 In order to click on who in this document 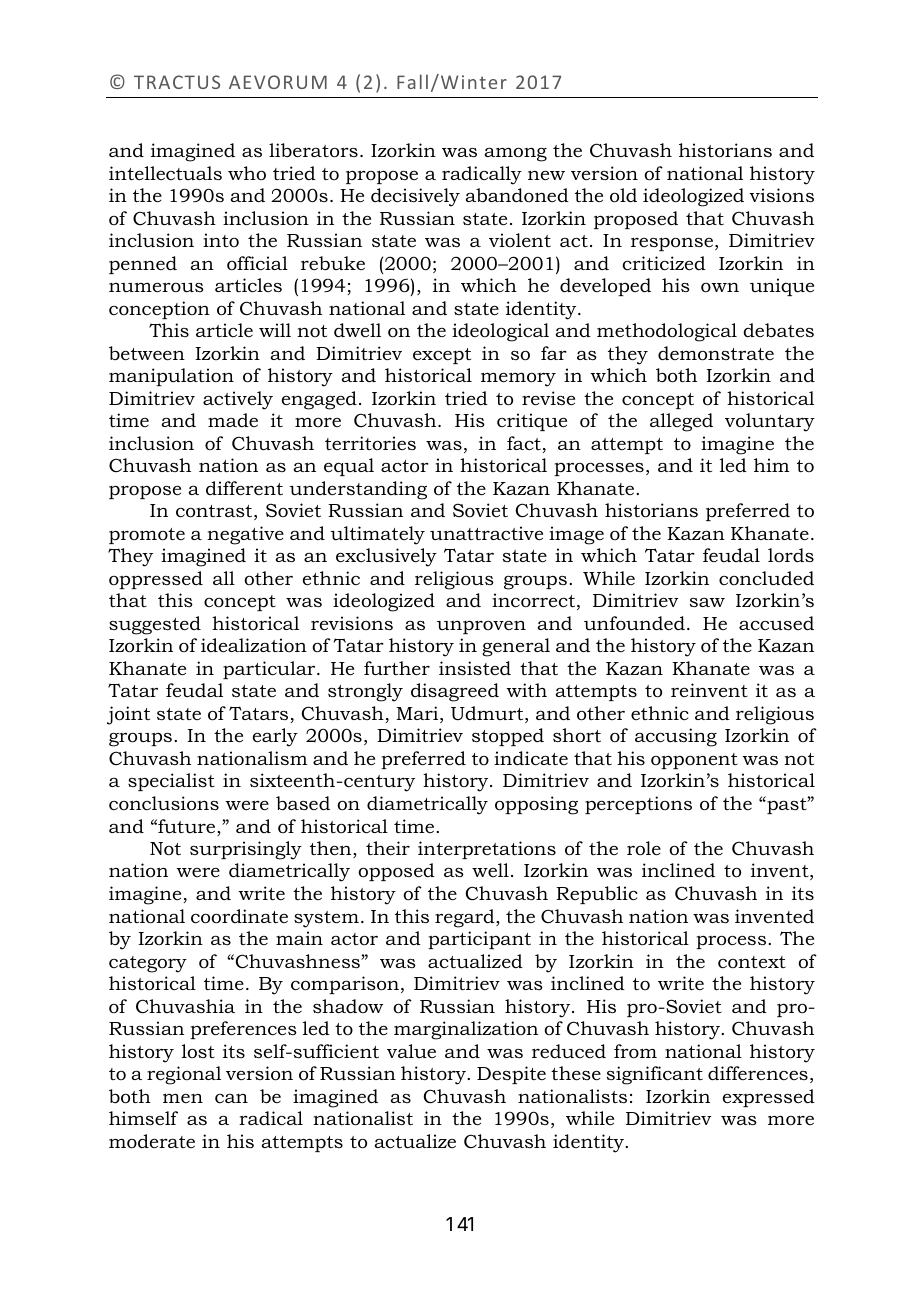, I will do `click(247, 173)`.
